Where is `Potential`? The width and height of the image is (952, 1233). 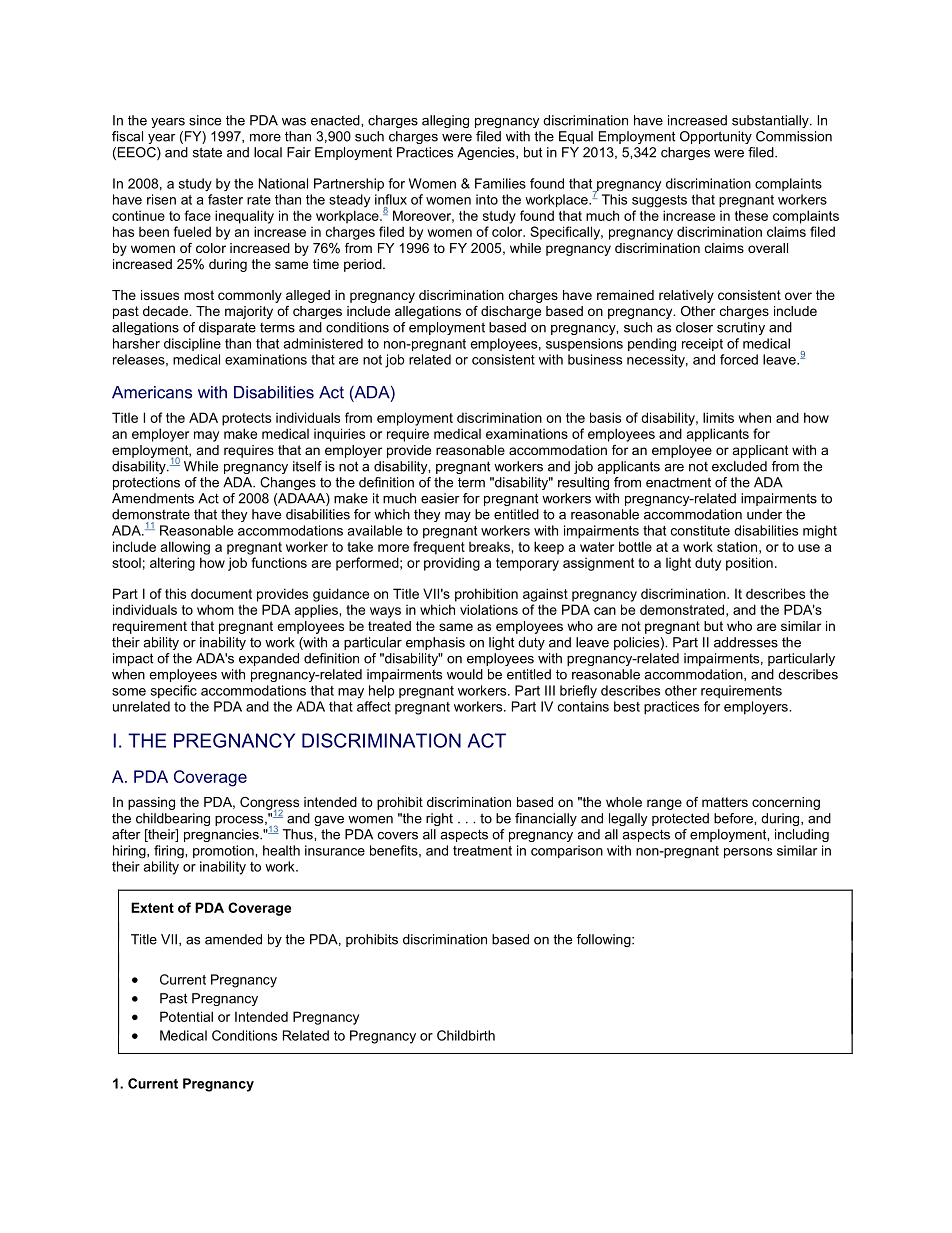
Potential is located at coordinates (186, 1016).
